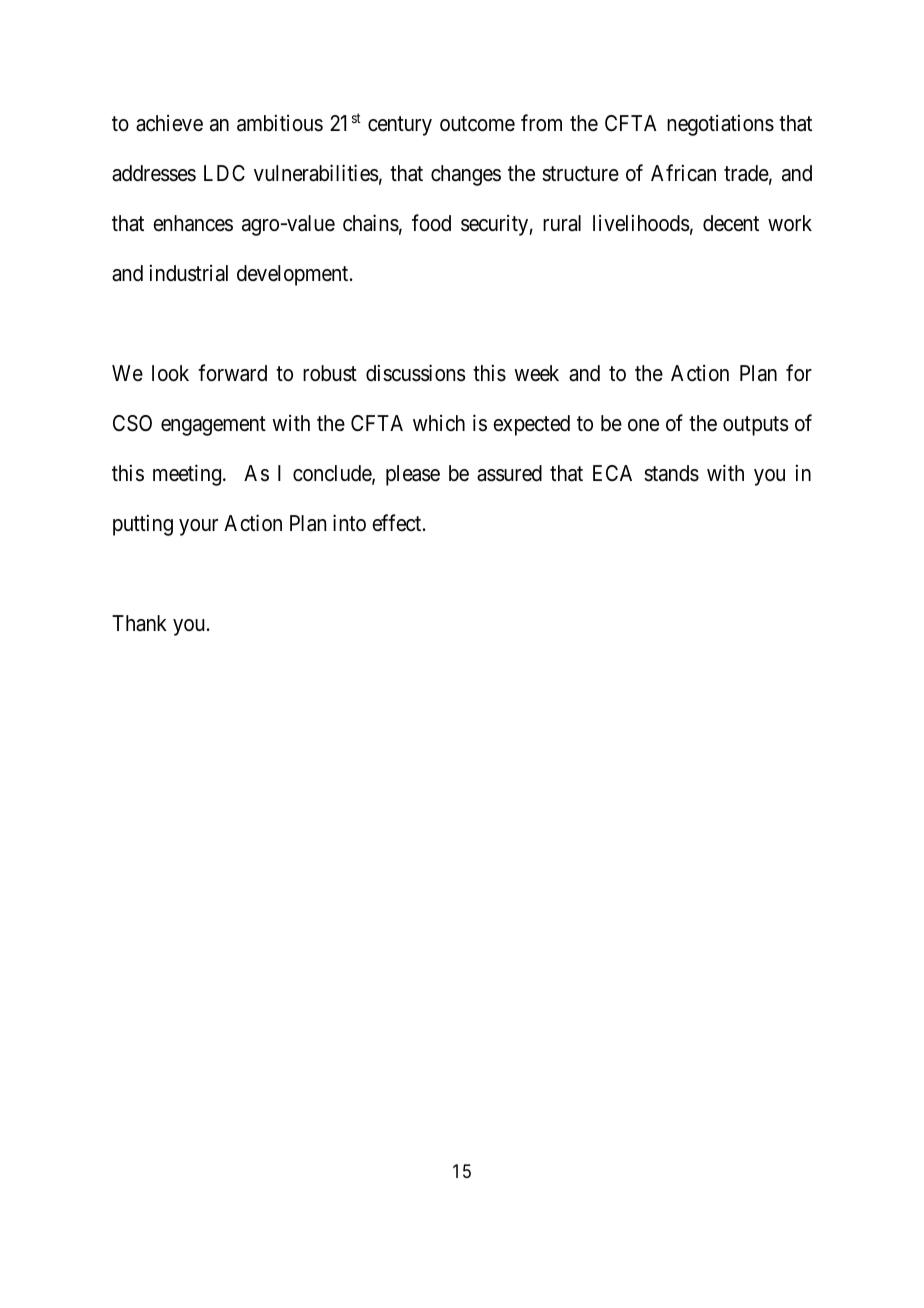 Image resolution: width=924 pixels, height=1308 pixels. What do you see at coordinates (612, 473) in the page?
I see `ECA` at bounding box center [612, 473].
